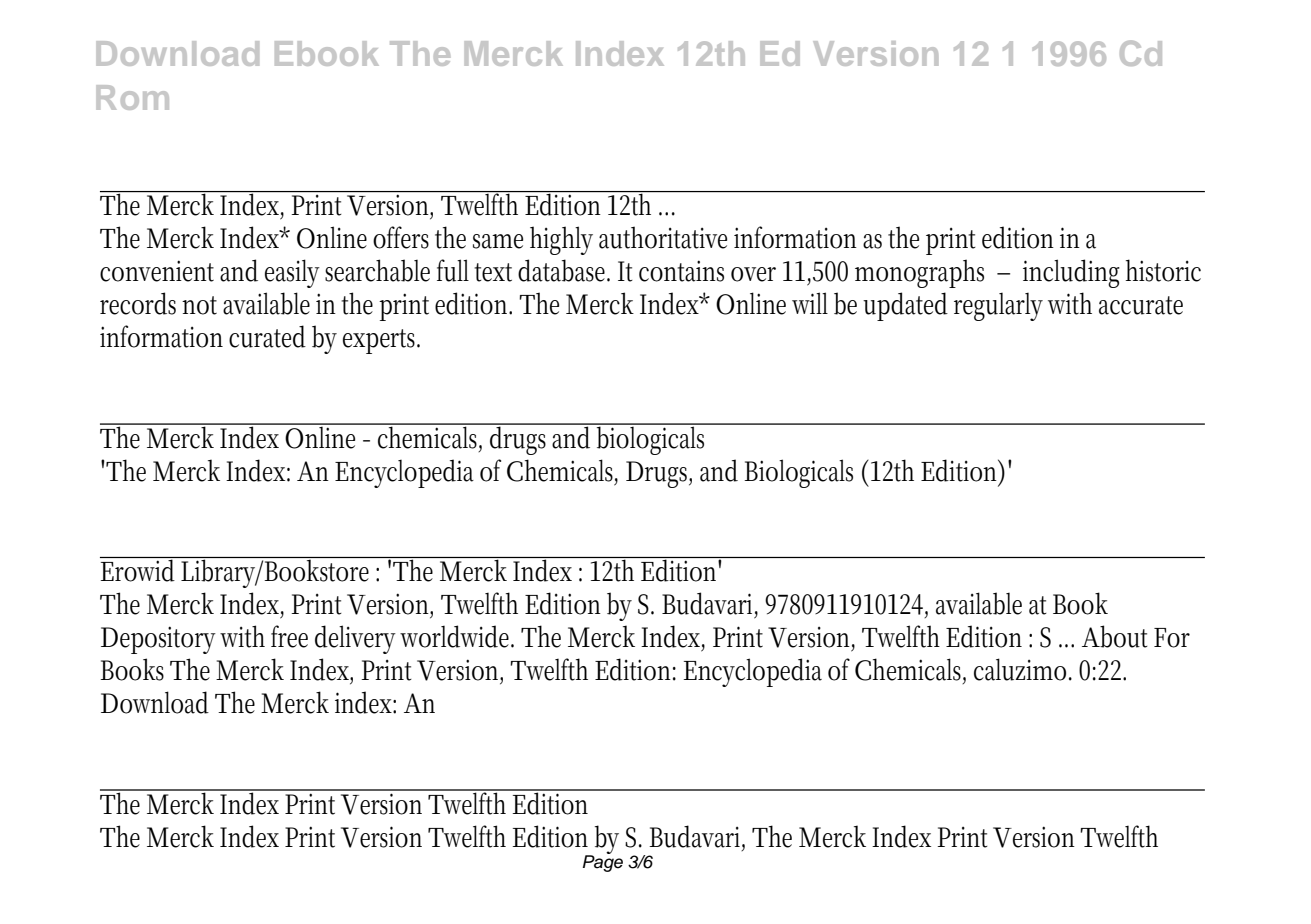  Describe the element at coordinates (381, 341) in the image. I see `experts` at that location.
